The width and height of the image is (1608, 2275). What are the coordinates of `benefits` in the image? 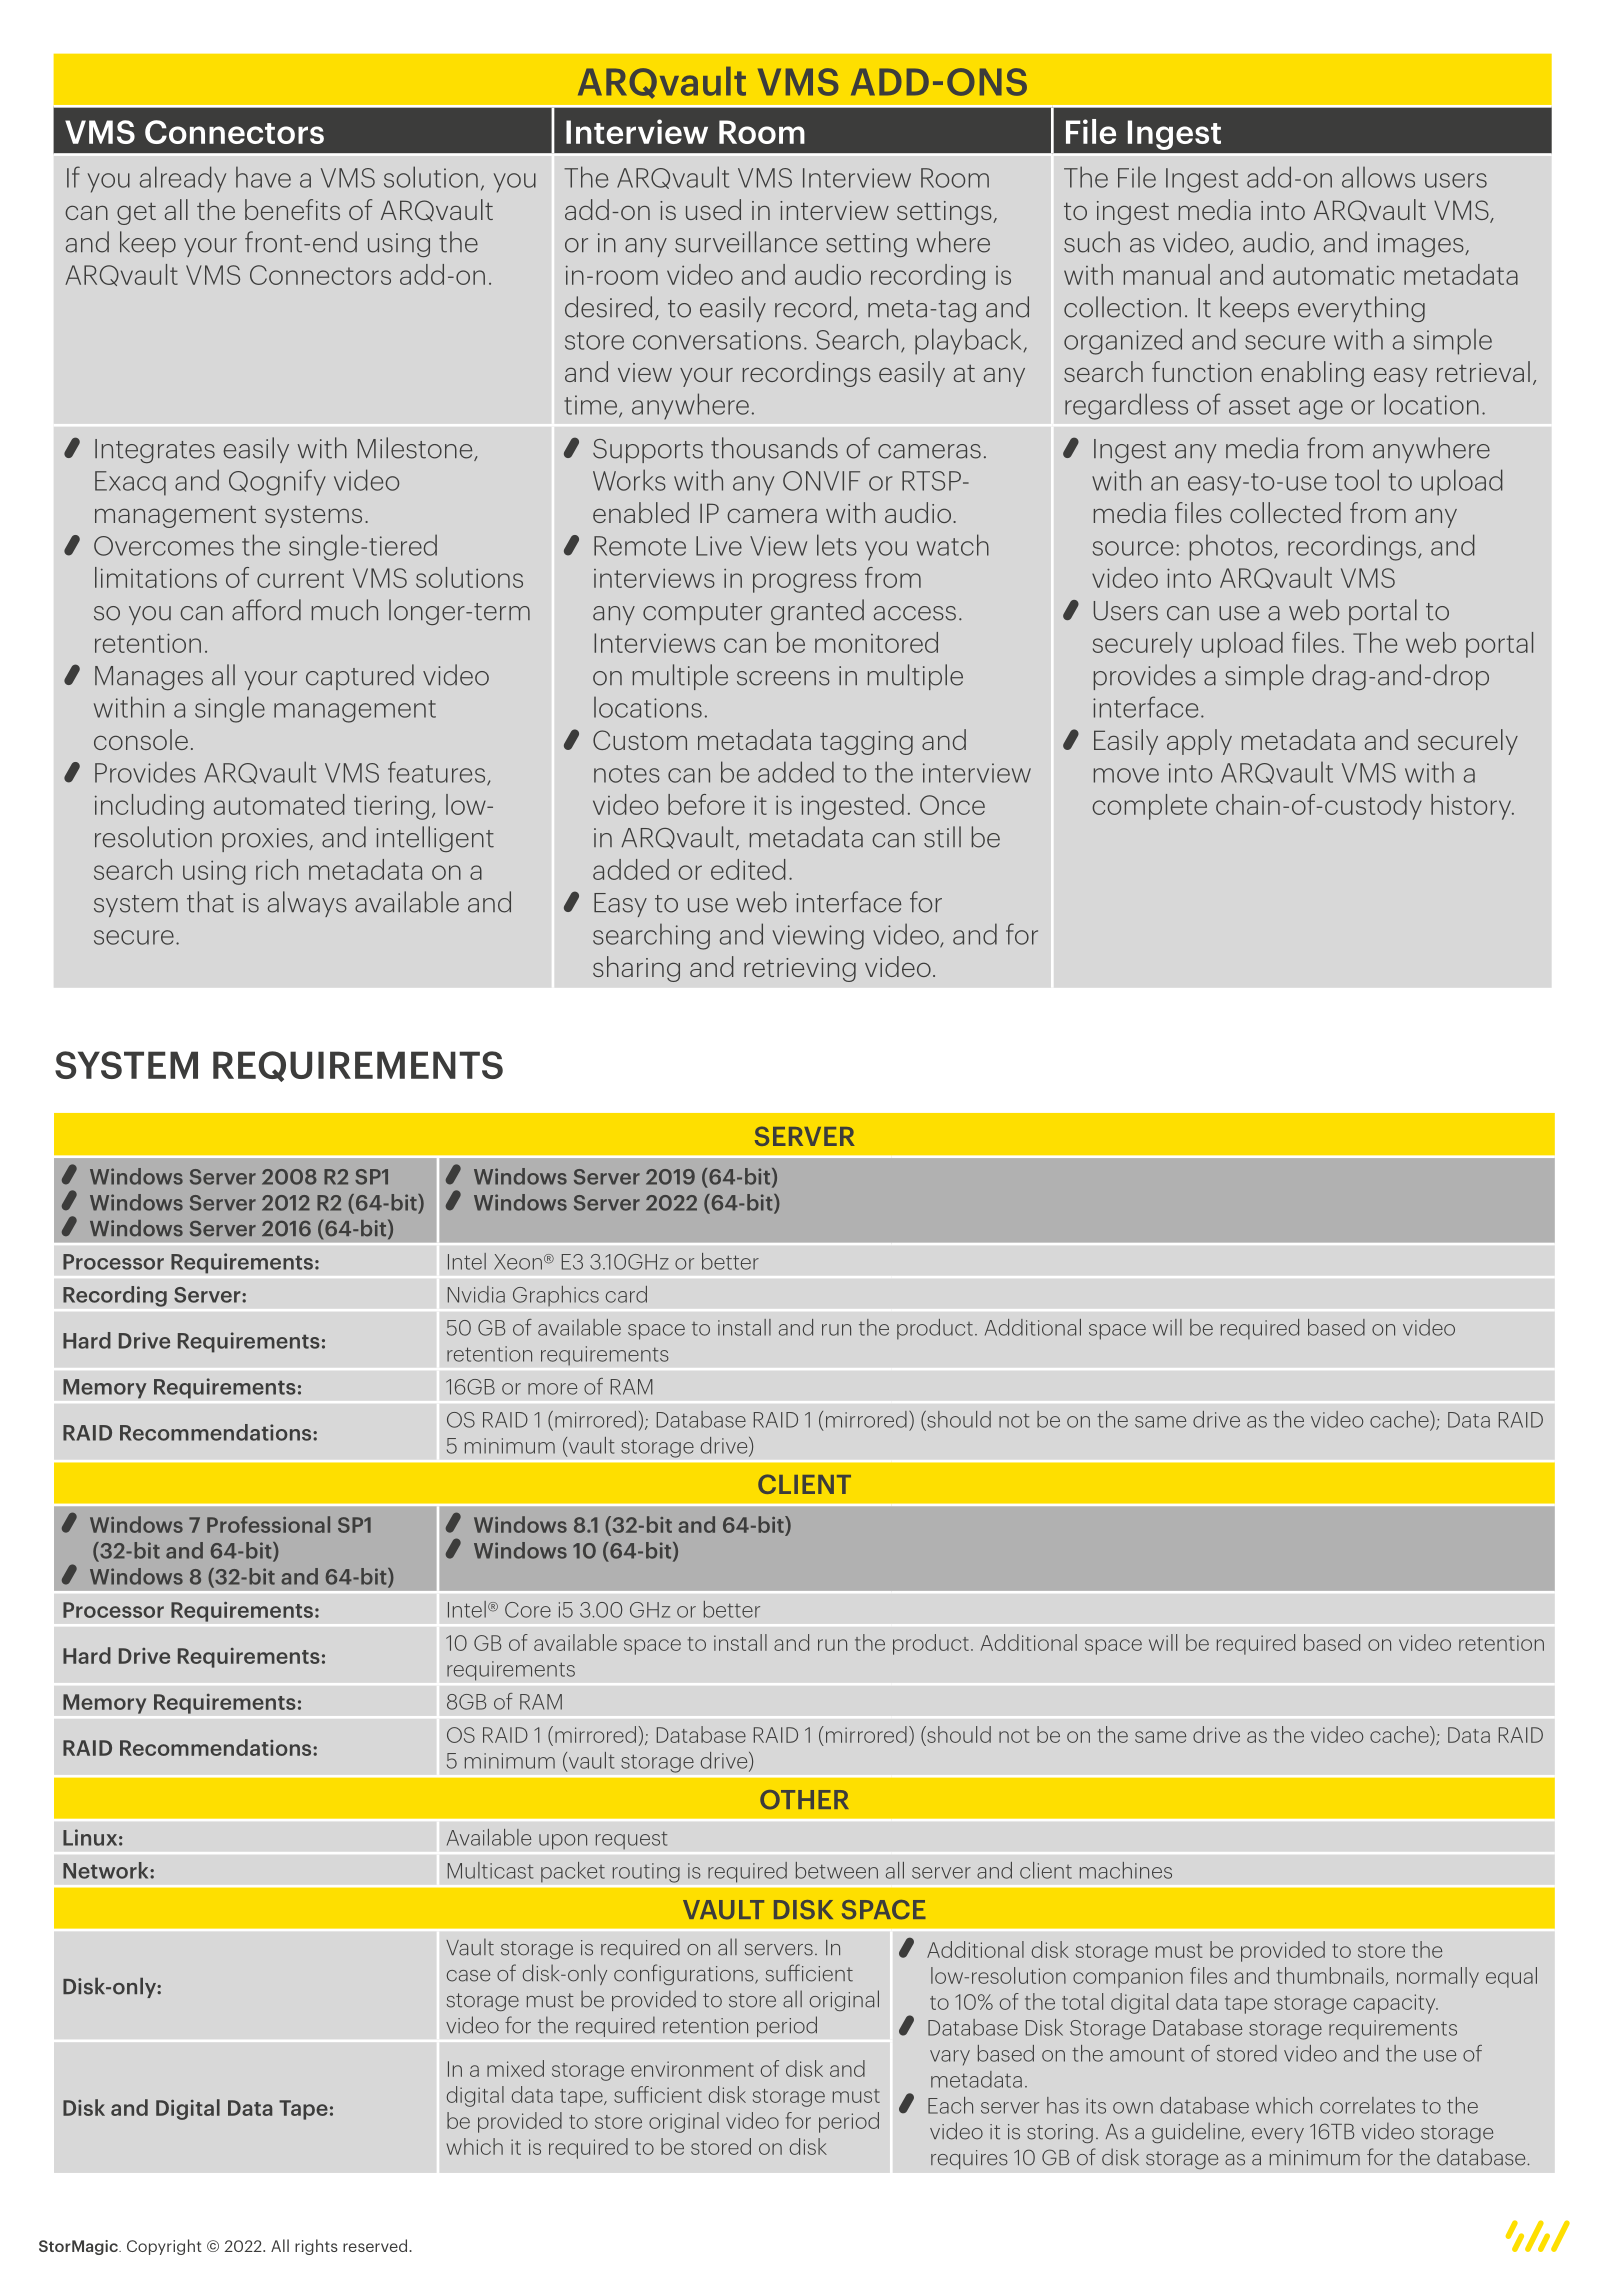 It's located at (292, 209).
